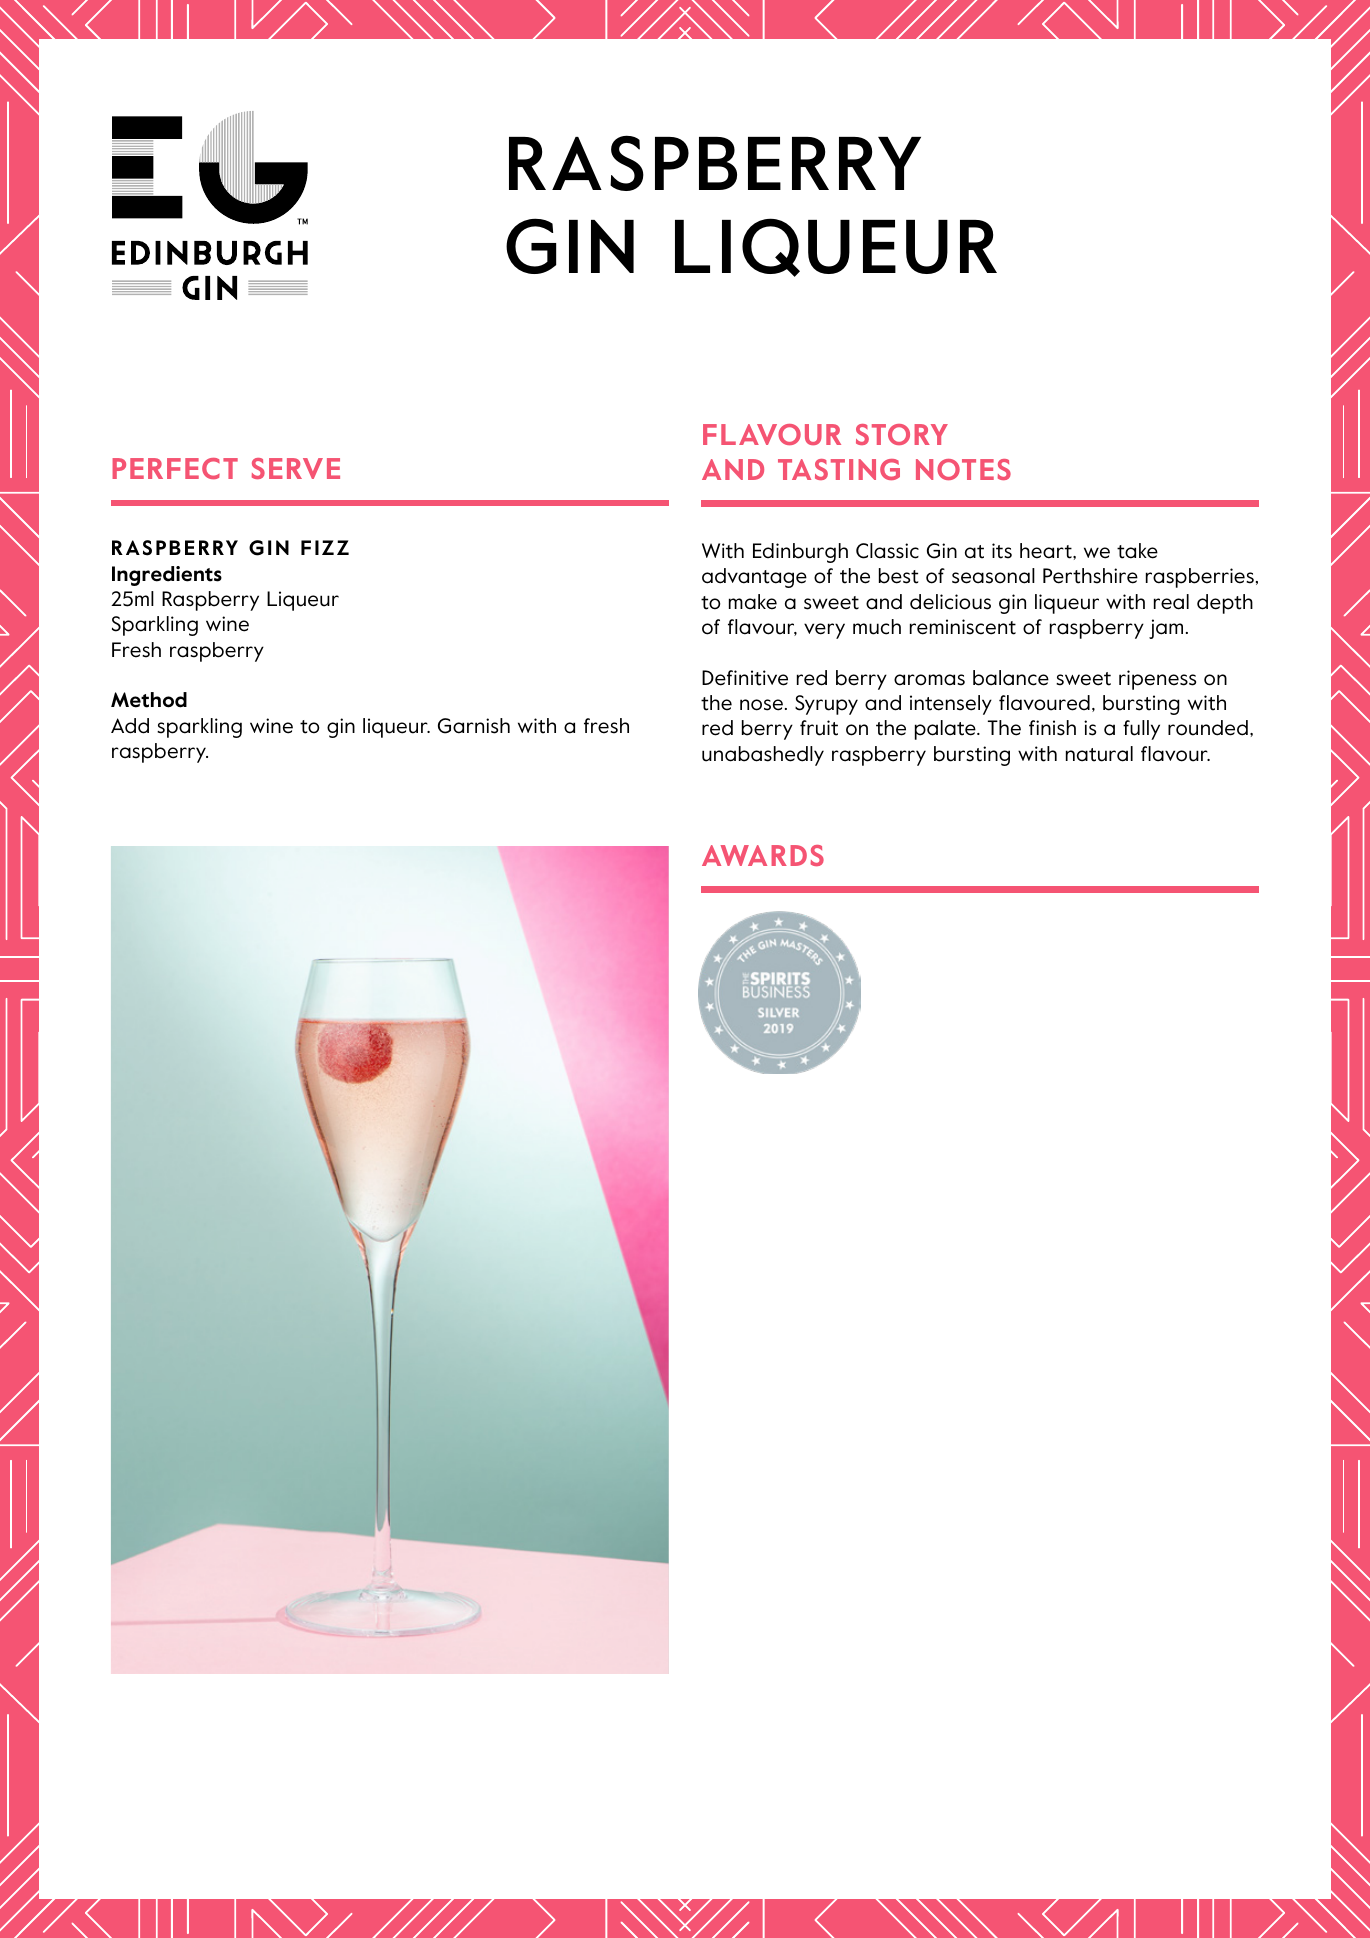 This screenshot has width=1370, height=1938. What do you see at coordinates (963, 469) in the screenshot?
I see `NOTES` at bounding box center [963, 469].
